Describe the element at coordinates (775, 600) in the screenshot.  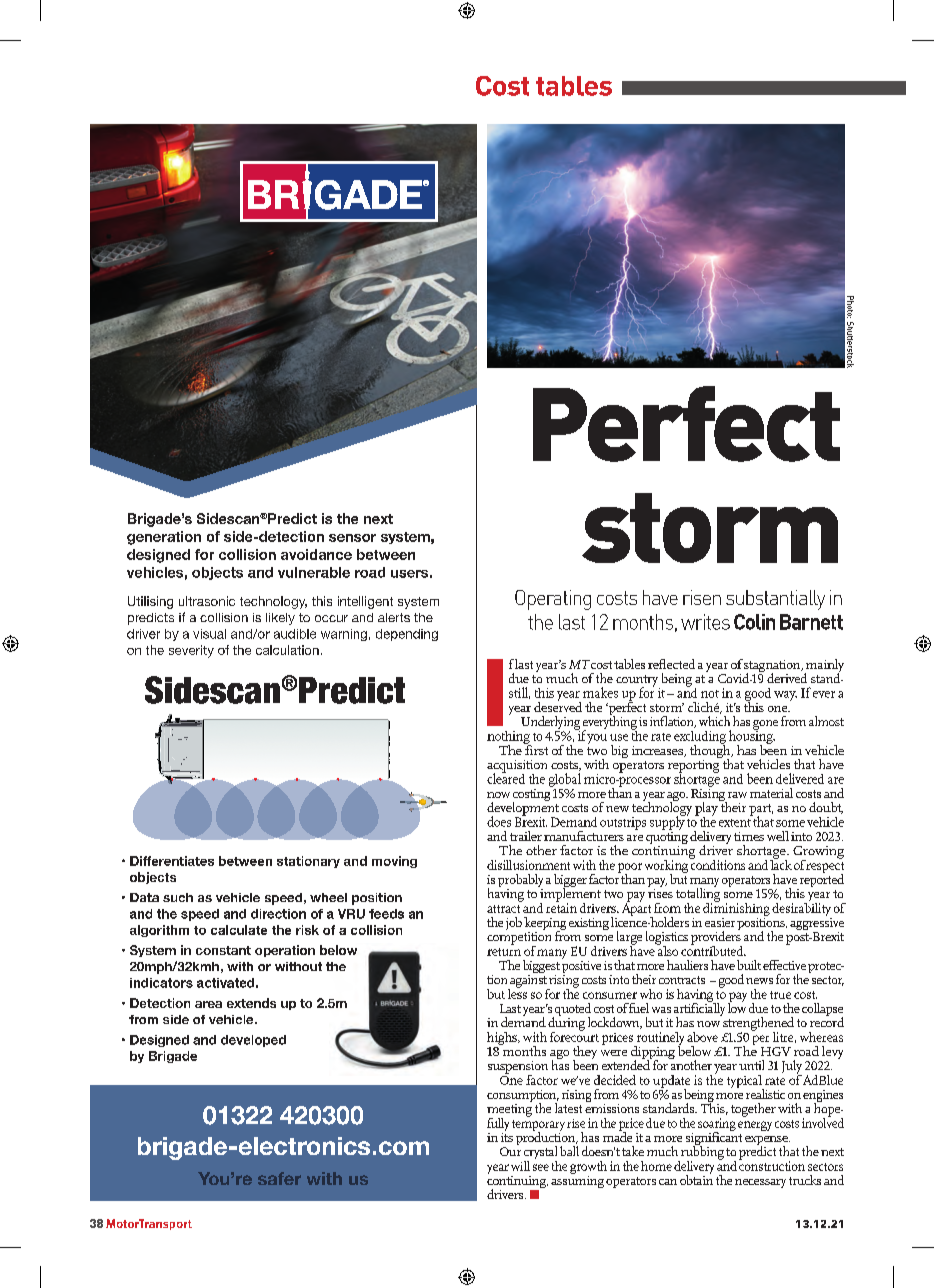
I see `substantially` at that location.
